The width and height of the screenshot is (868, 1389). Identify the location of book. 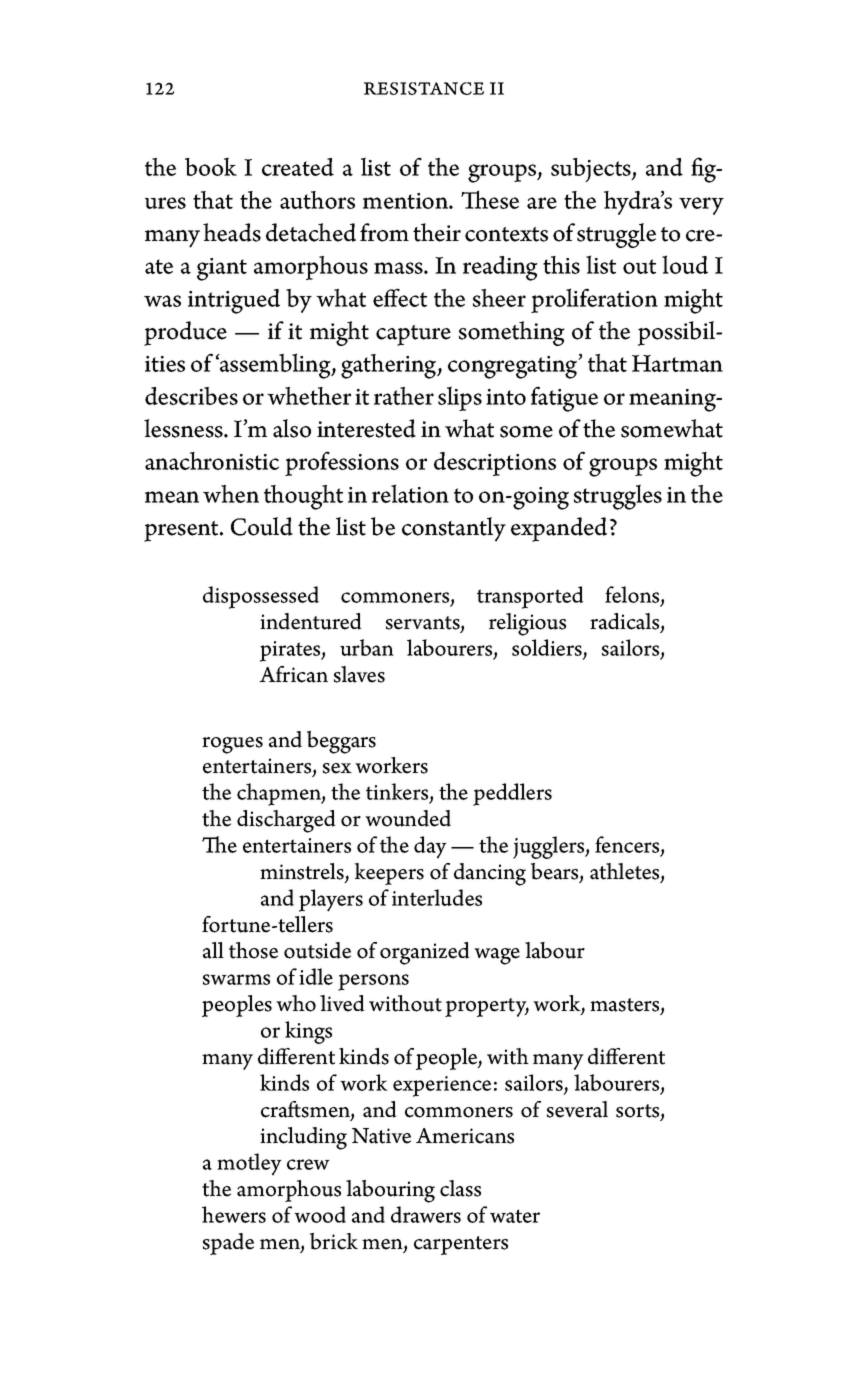
(211, 166).
